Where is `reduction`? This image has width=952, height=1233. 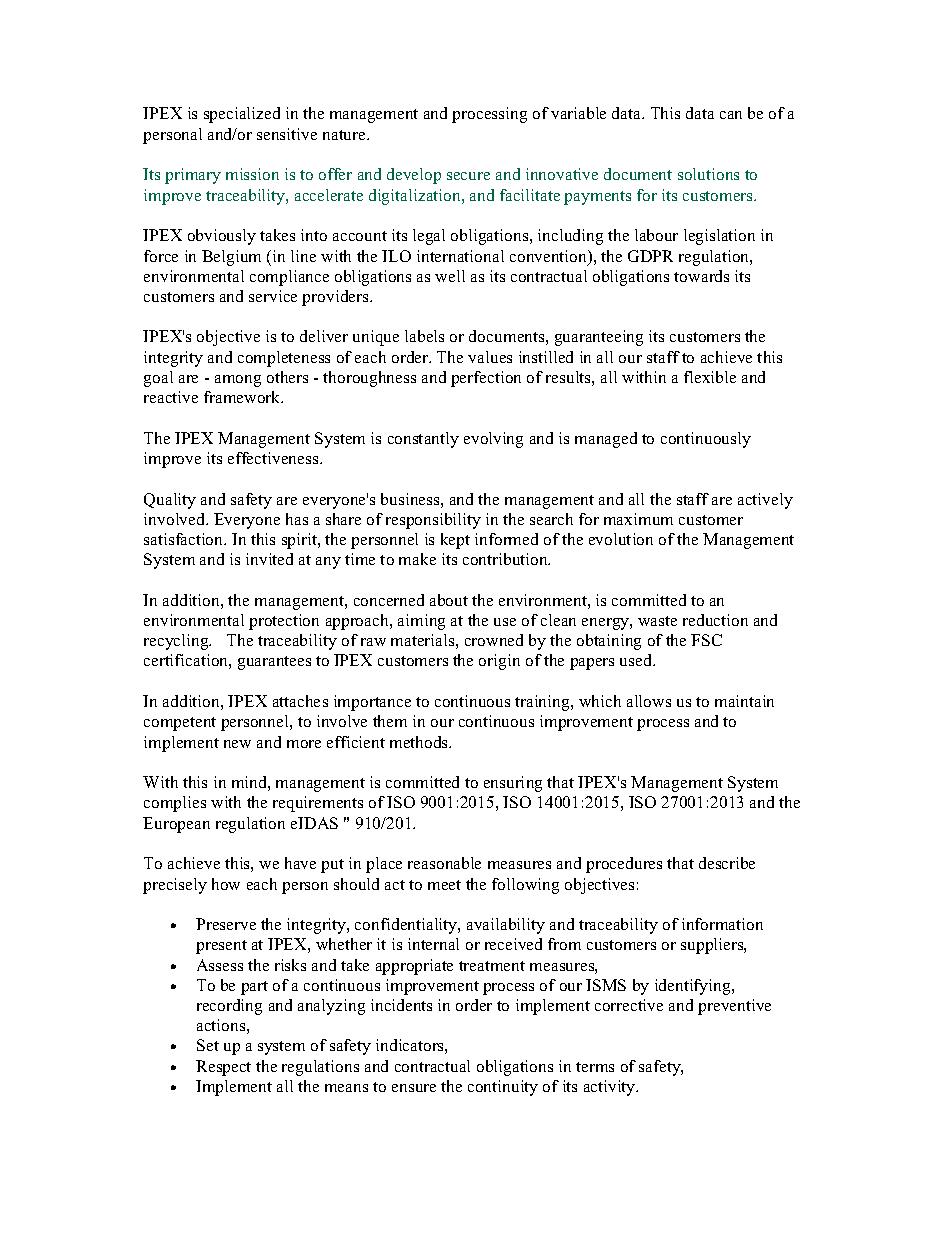
reduction is located at coordinates (715, 620).
